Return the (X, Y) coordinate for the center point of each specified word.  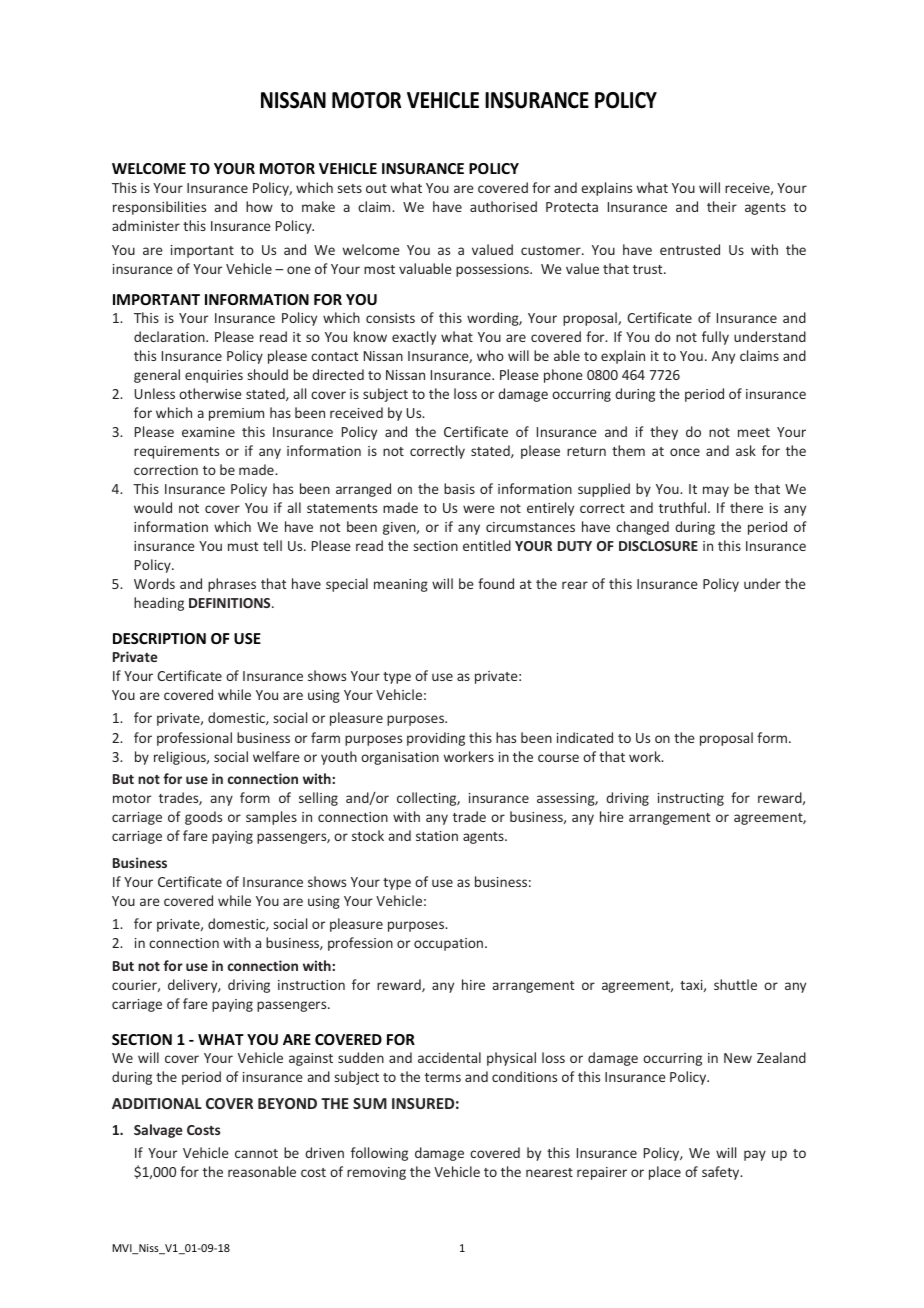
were (479, 509)
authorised (503, 206)
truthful (684, 507)
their (722, 206)
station (437, 836)
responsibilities (159, 208)
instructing (691, 799)
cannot (256, 1153)
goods (203, 818)
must (243, 546)
